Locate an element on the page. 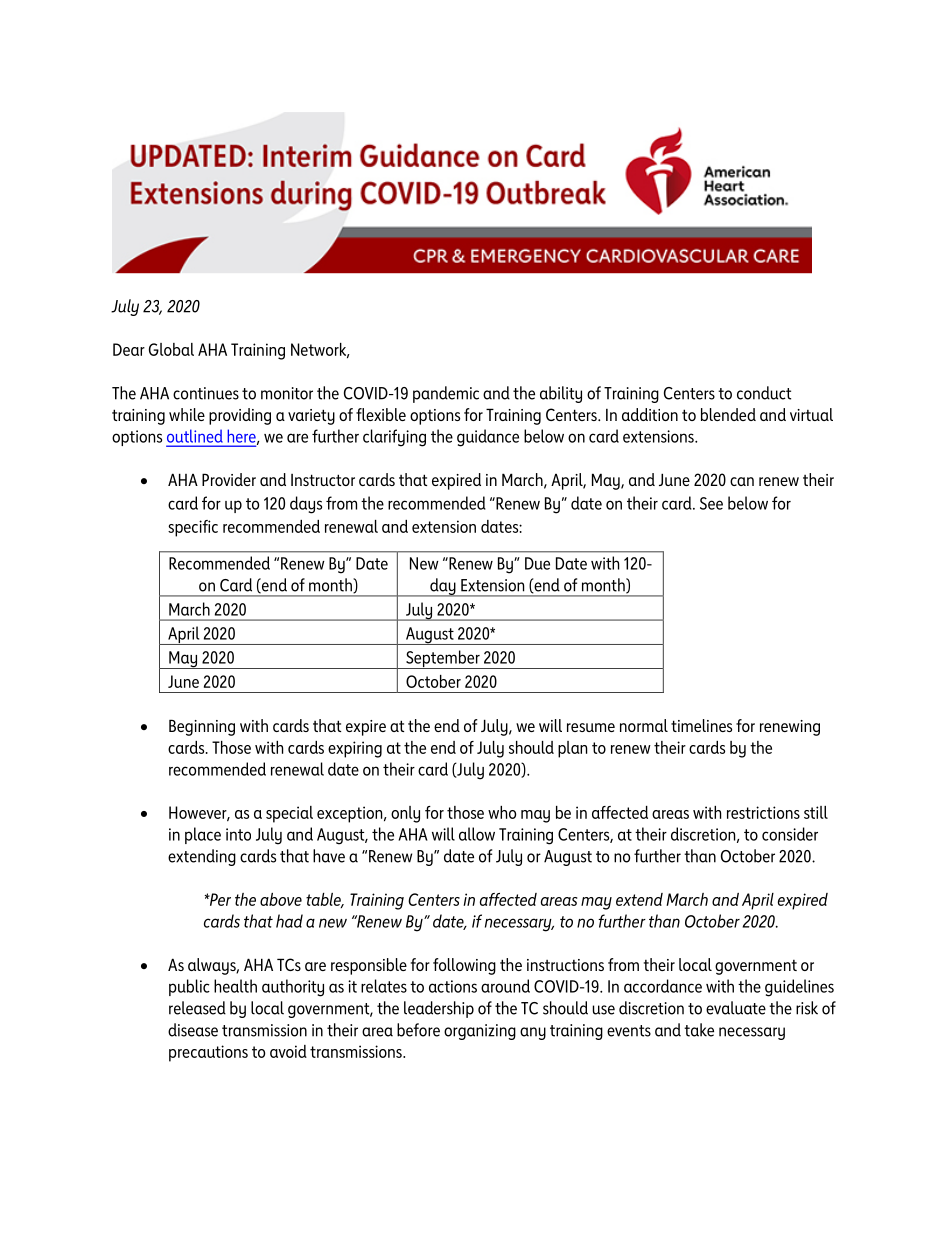 This document has height=1233, width=952. above is located at coordinates (281, 899).
